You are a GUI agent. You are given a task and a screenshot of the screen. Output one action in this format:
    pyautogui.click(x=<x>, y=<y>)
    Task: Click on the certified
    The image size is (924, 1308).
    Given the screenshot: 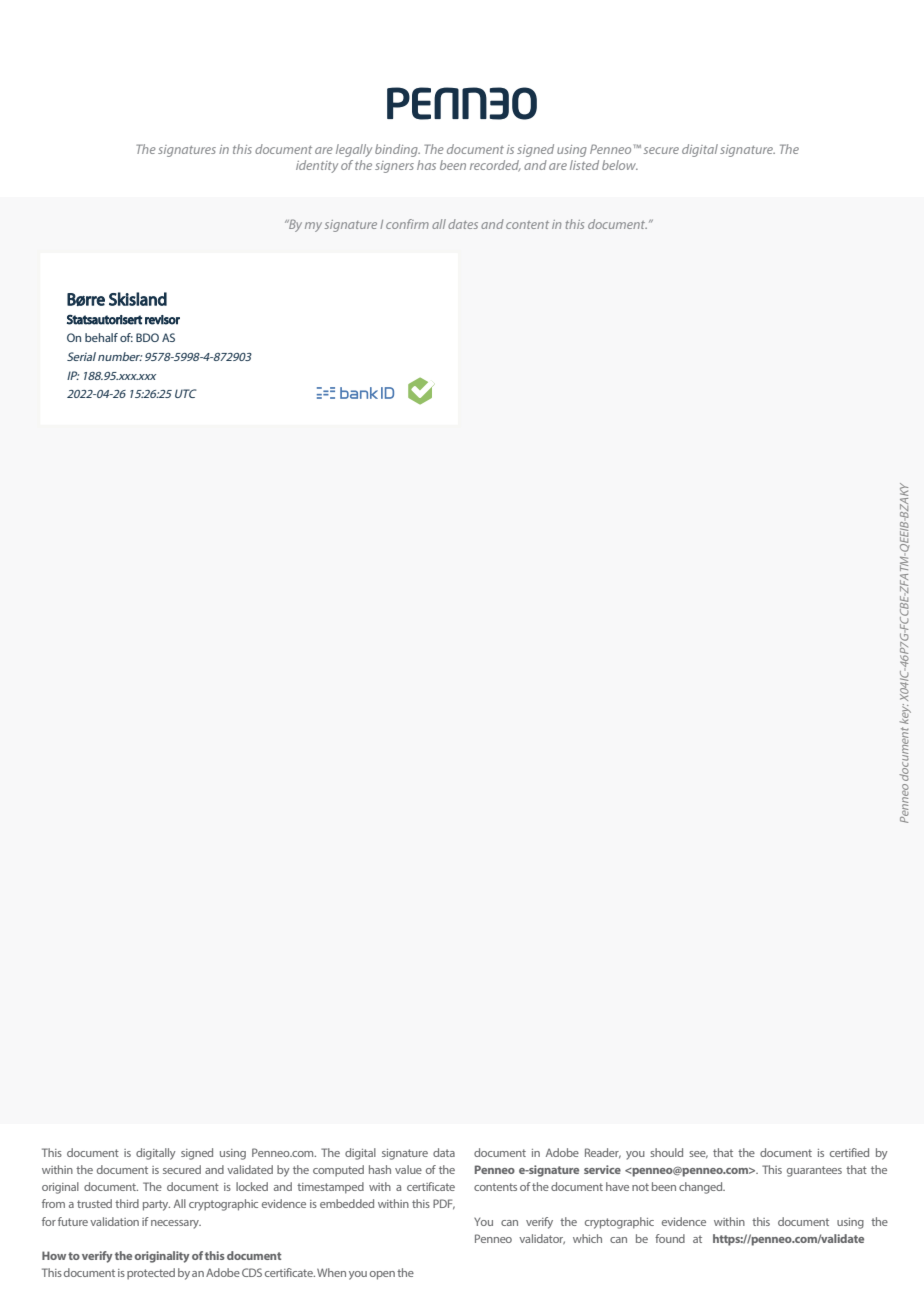 What is the action you would take?
    pyautogui.click(x=849, y=1152)
